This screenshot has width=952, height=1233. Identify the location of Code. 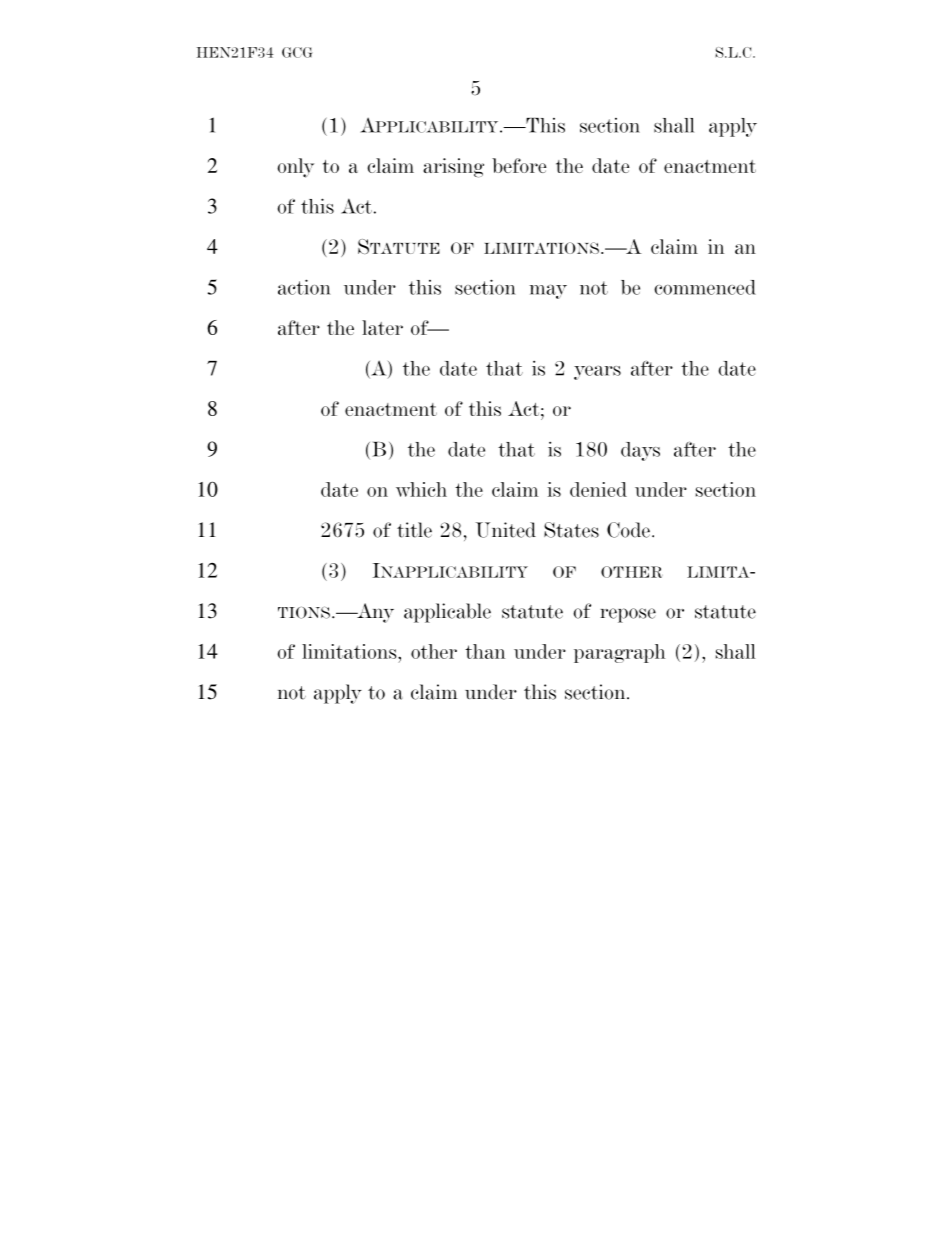
(628, 530).
